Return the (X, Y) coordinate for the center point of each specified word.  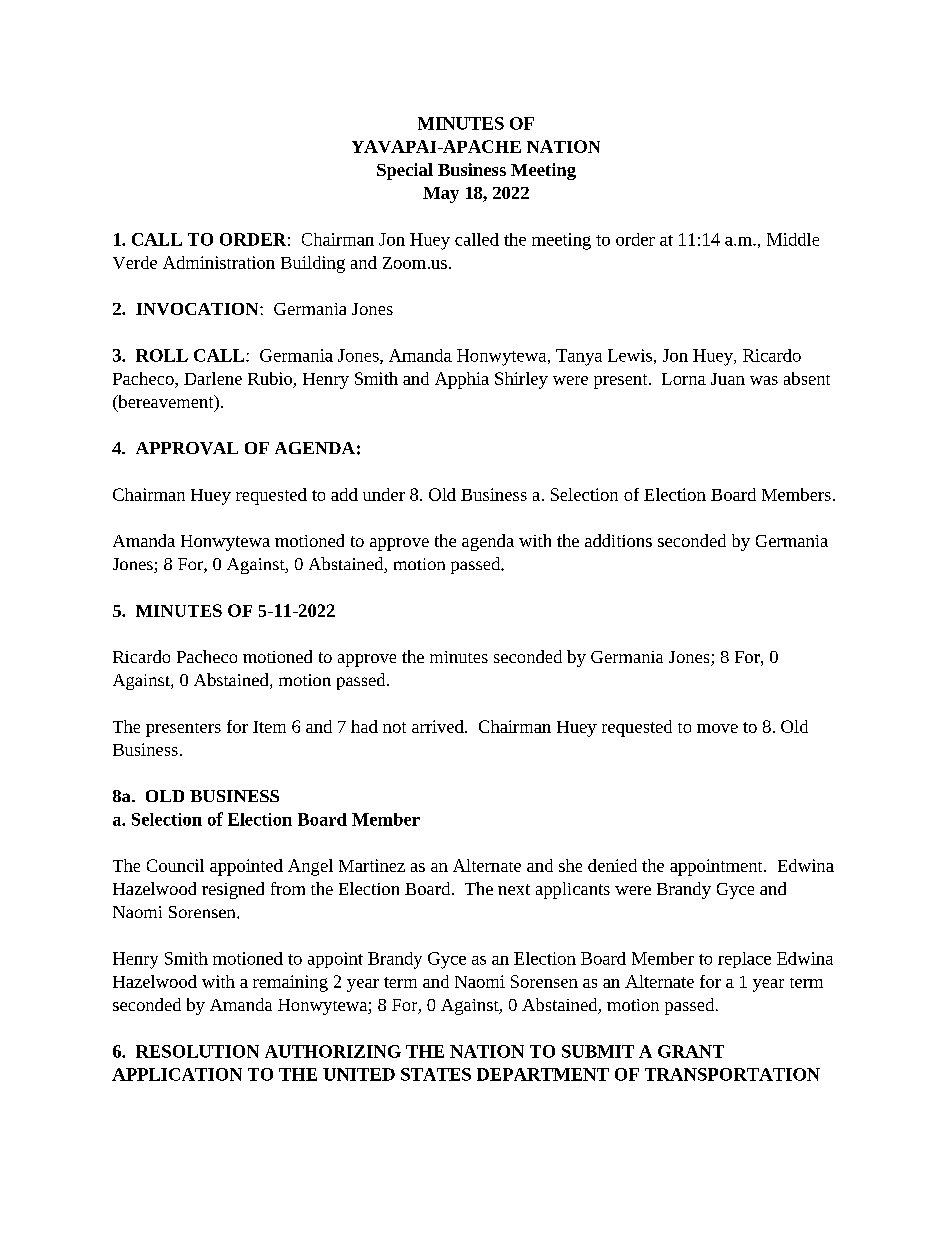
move (717, 728)
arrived (439, 726)
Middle (793, 239)
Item (269, 727)
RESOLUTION (197, 1051)
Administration (219, 262)
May (441, 195)
